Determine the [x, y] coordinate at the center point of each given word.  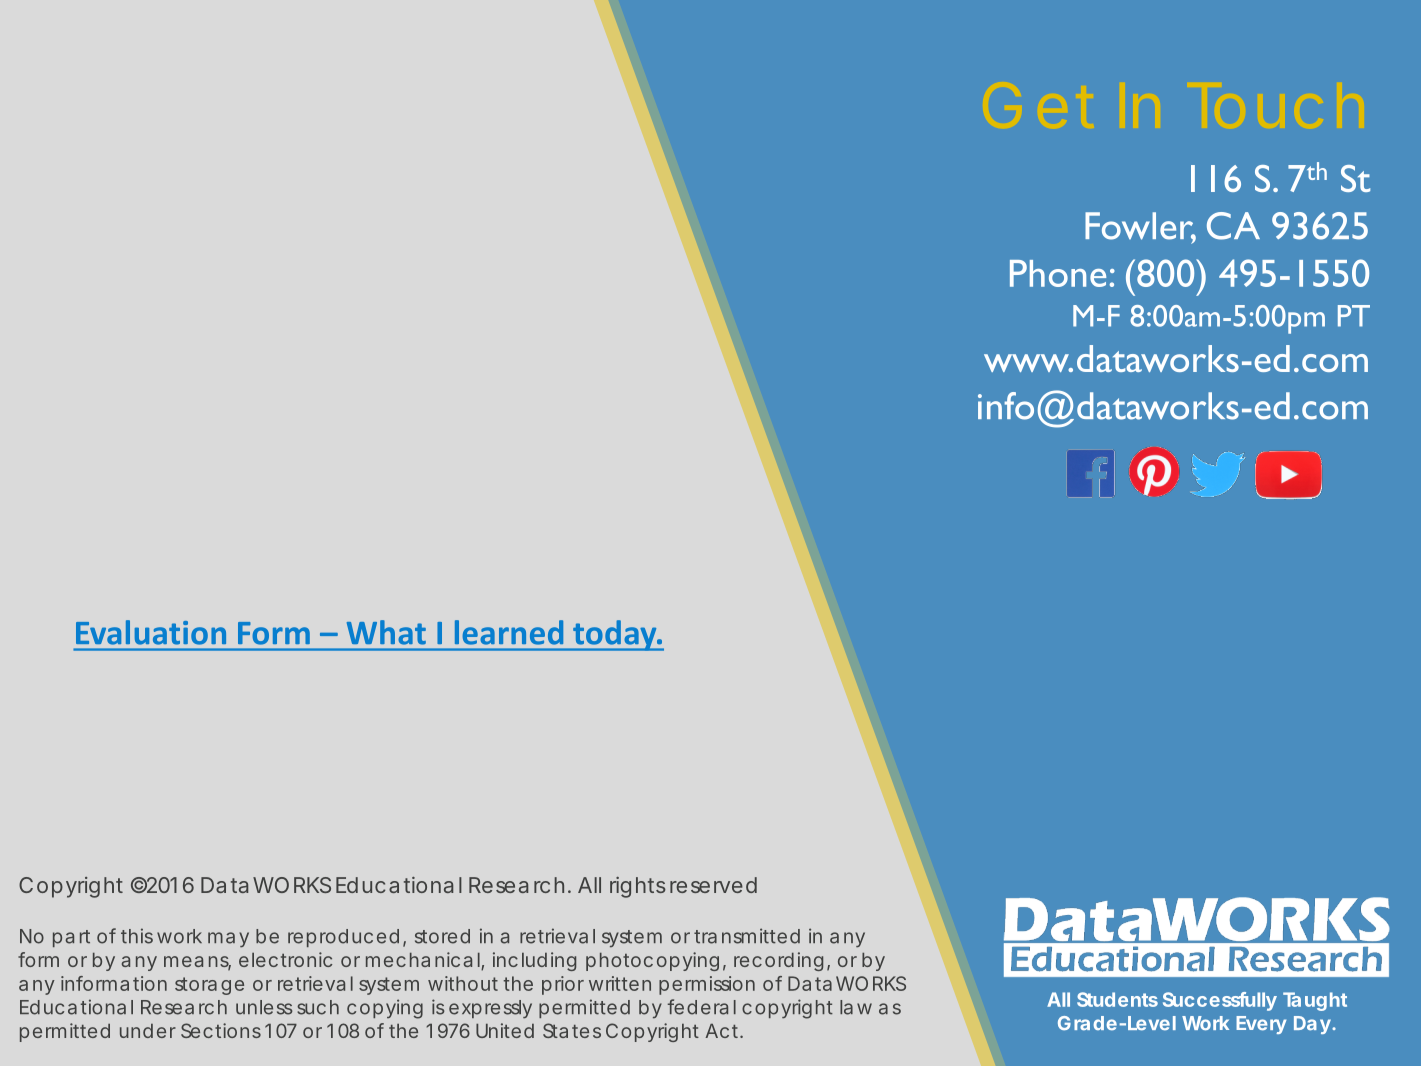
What [386, 632]
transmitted [747, 936]
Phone [1058, 273]
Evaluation [151, 632]
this [137, 936]
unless [264, 1007]
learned [509, 632]
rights [638, 887]
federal [701, 1007]
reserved [713, 885]
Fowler [1140, 227]
